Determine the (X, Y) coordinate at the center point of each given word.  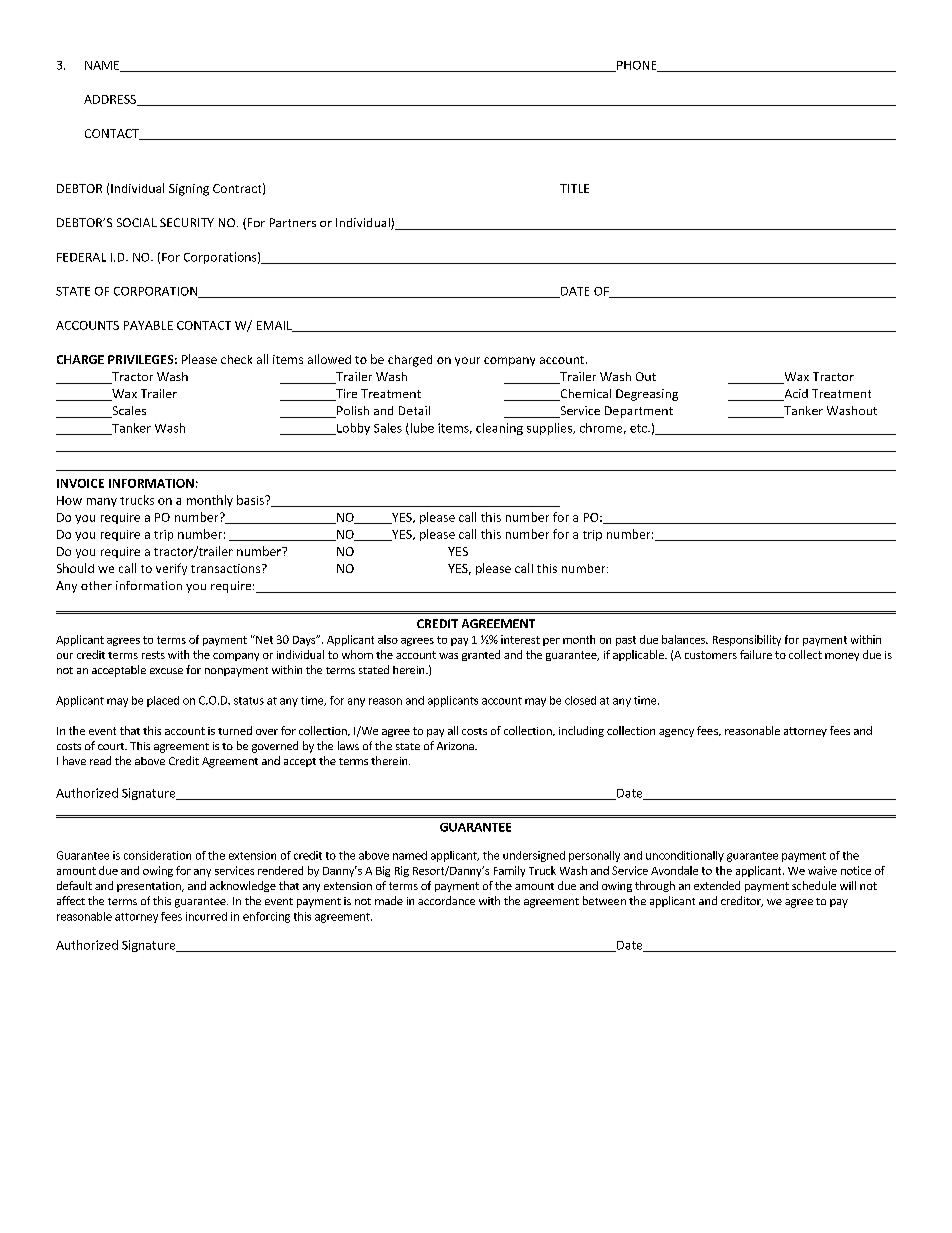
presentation (150, 887)
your (467, 361)
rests (153, 655)
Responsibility (747, 640)
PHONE (637, 66)
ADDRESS (111, 100)
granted (481, 655)
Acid (795, 395)
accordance (446, 900)
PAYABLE (148, 325)
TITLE (574, 188)
